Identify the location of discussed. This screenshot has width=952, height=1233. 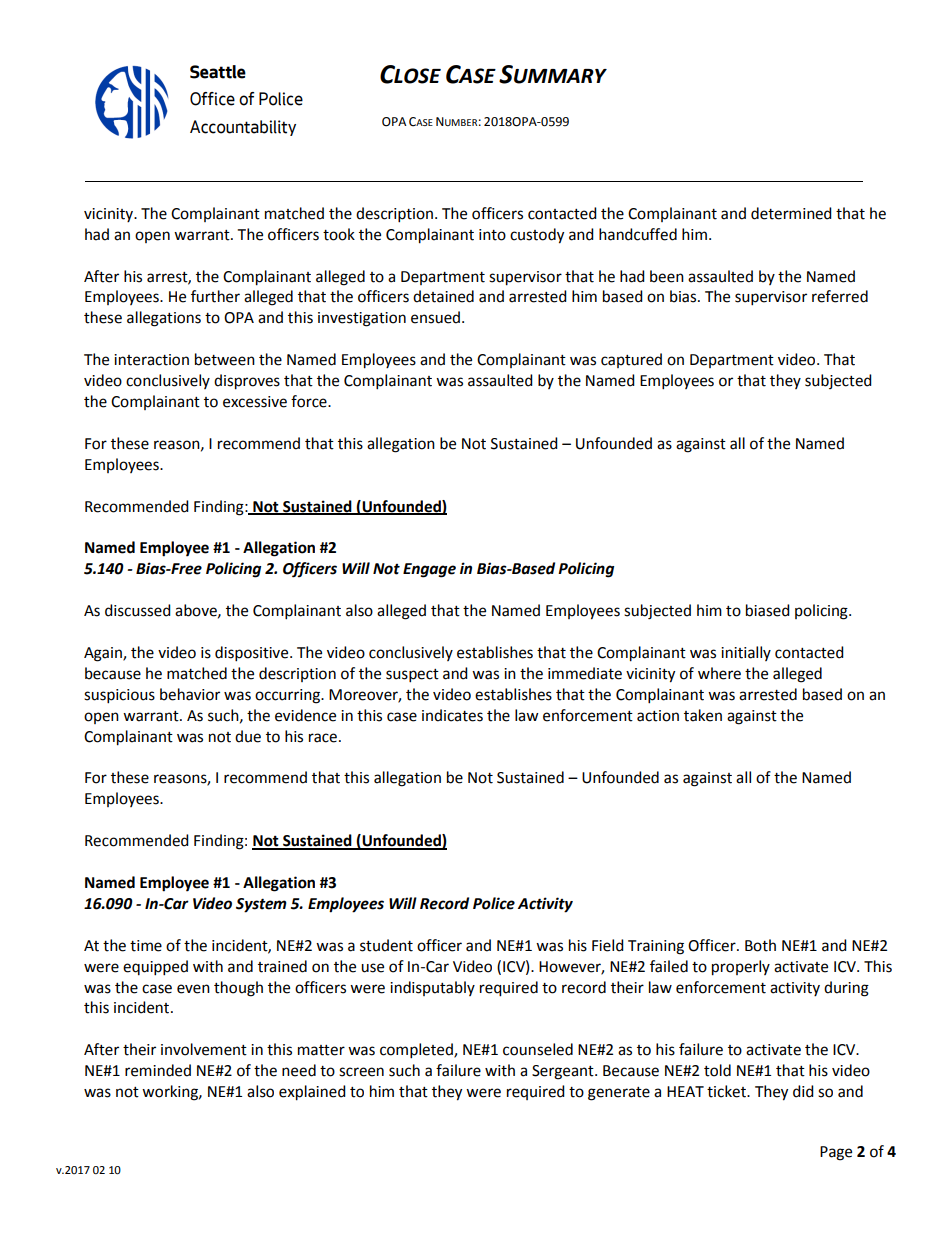
(138, 610).
